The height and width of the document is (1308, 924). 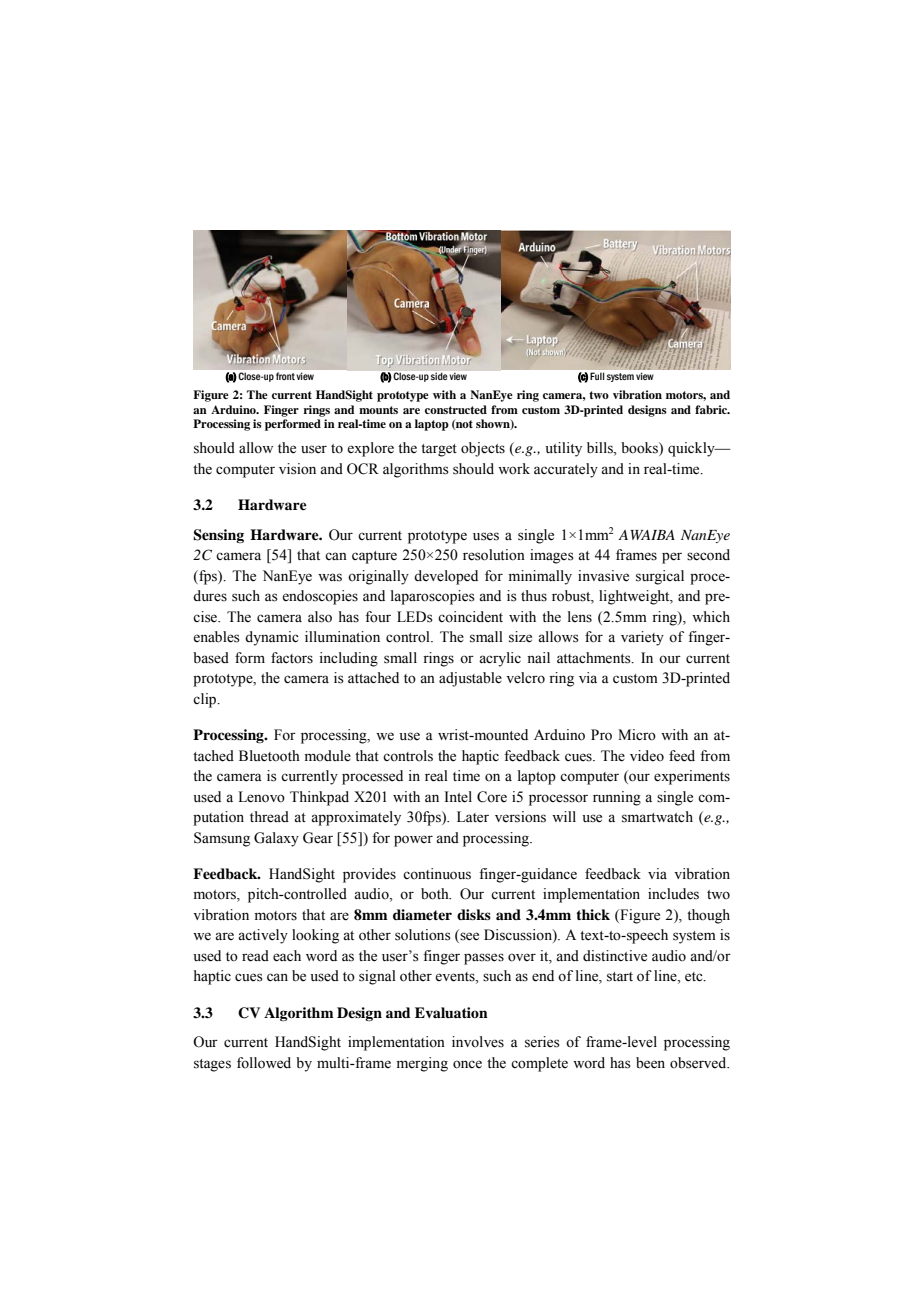 I want to click on Micro, so click(x=637, y=735).
